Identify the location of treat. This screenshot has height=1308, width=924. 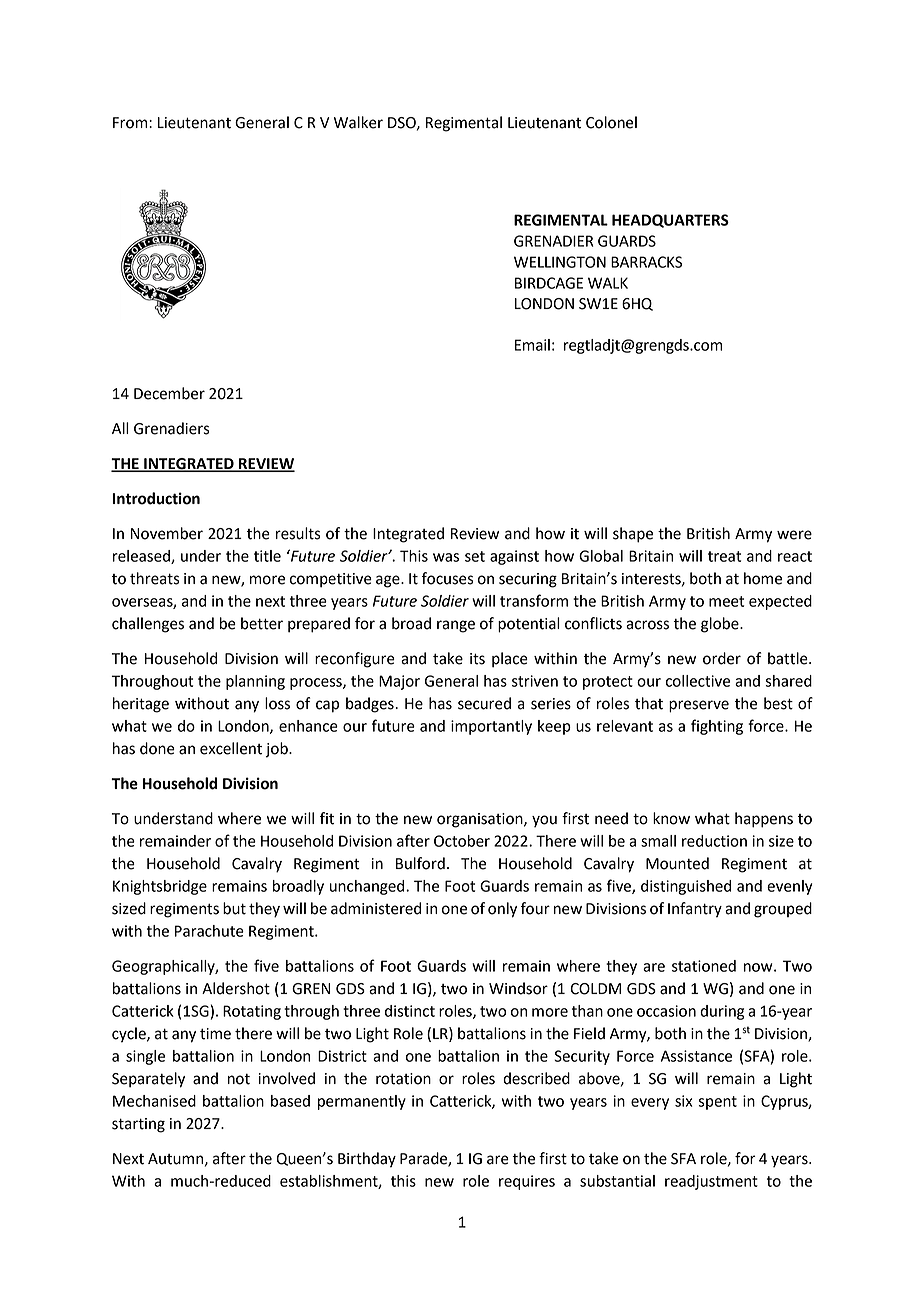
(724, 556).
